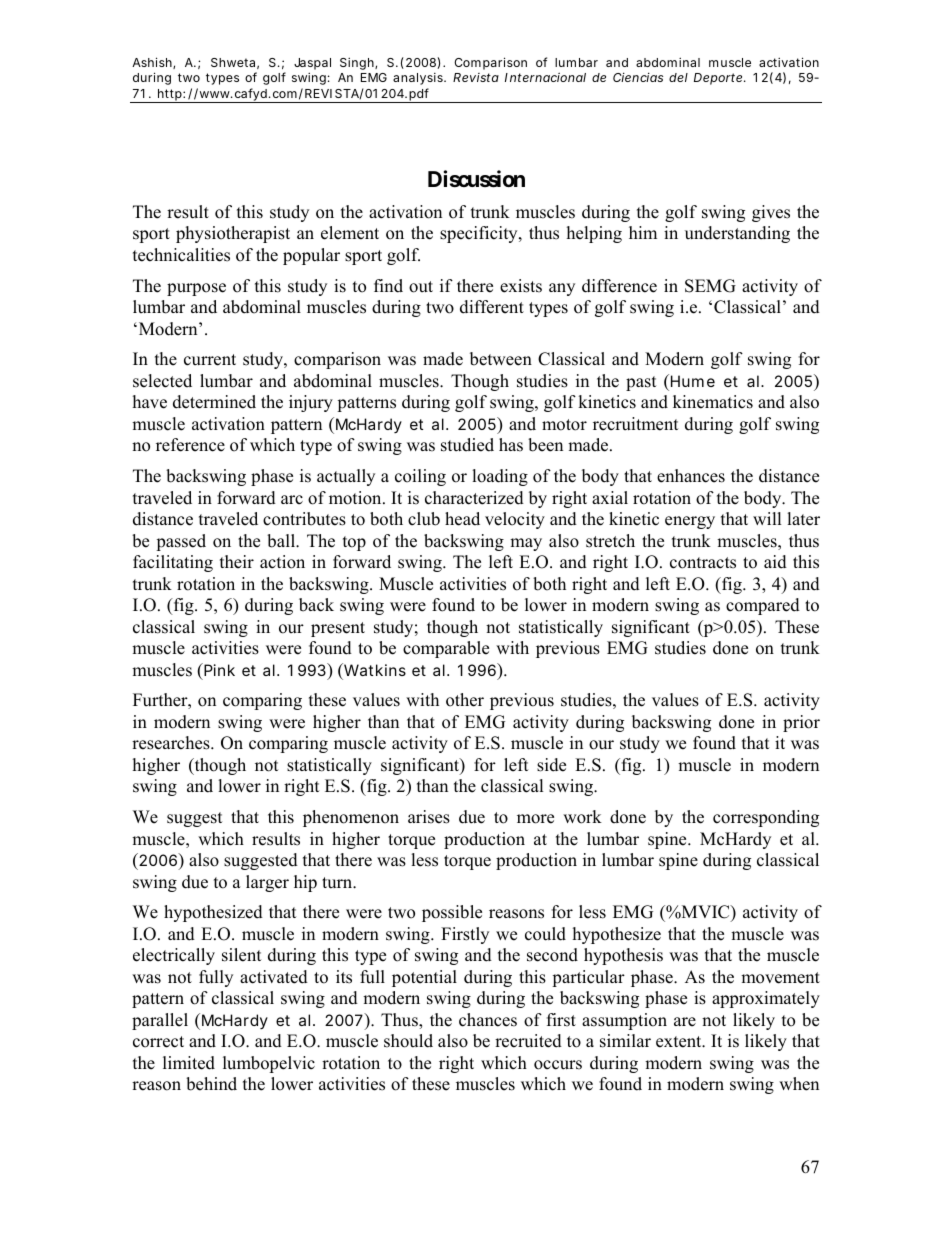  Describe the element at coordinates (189, 1063) in the document. I see `limited` at that location.
